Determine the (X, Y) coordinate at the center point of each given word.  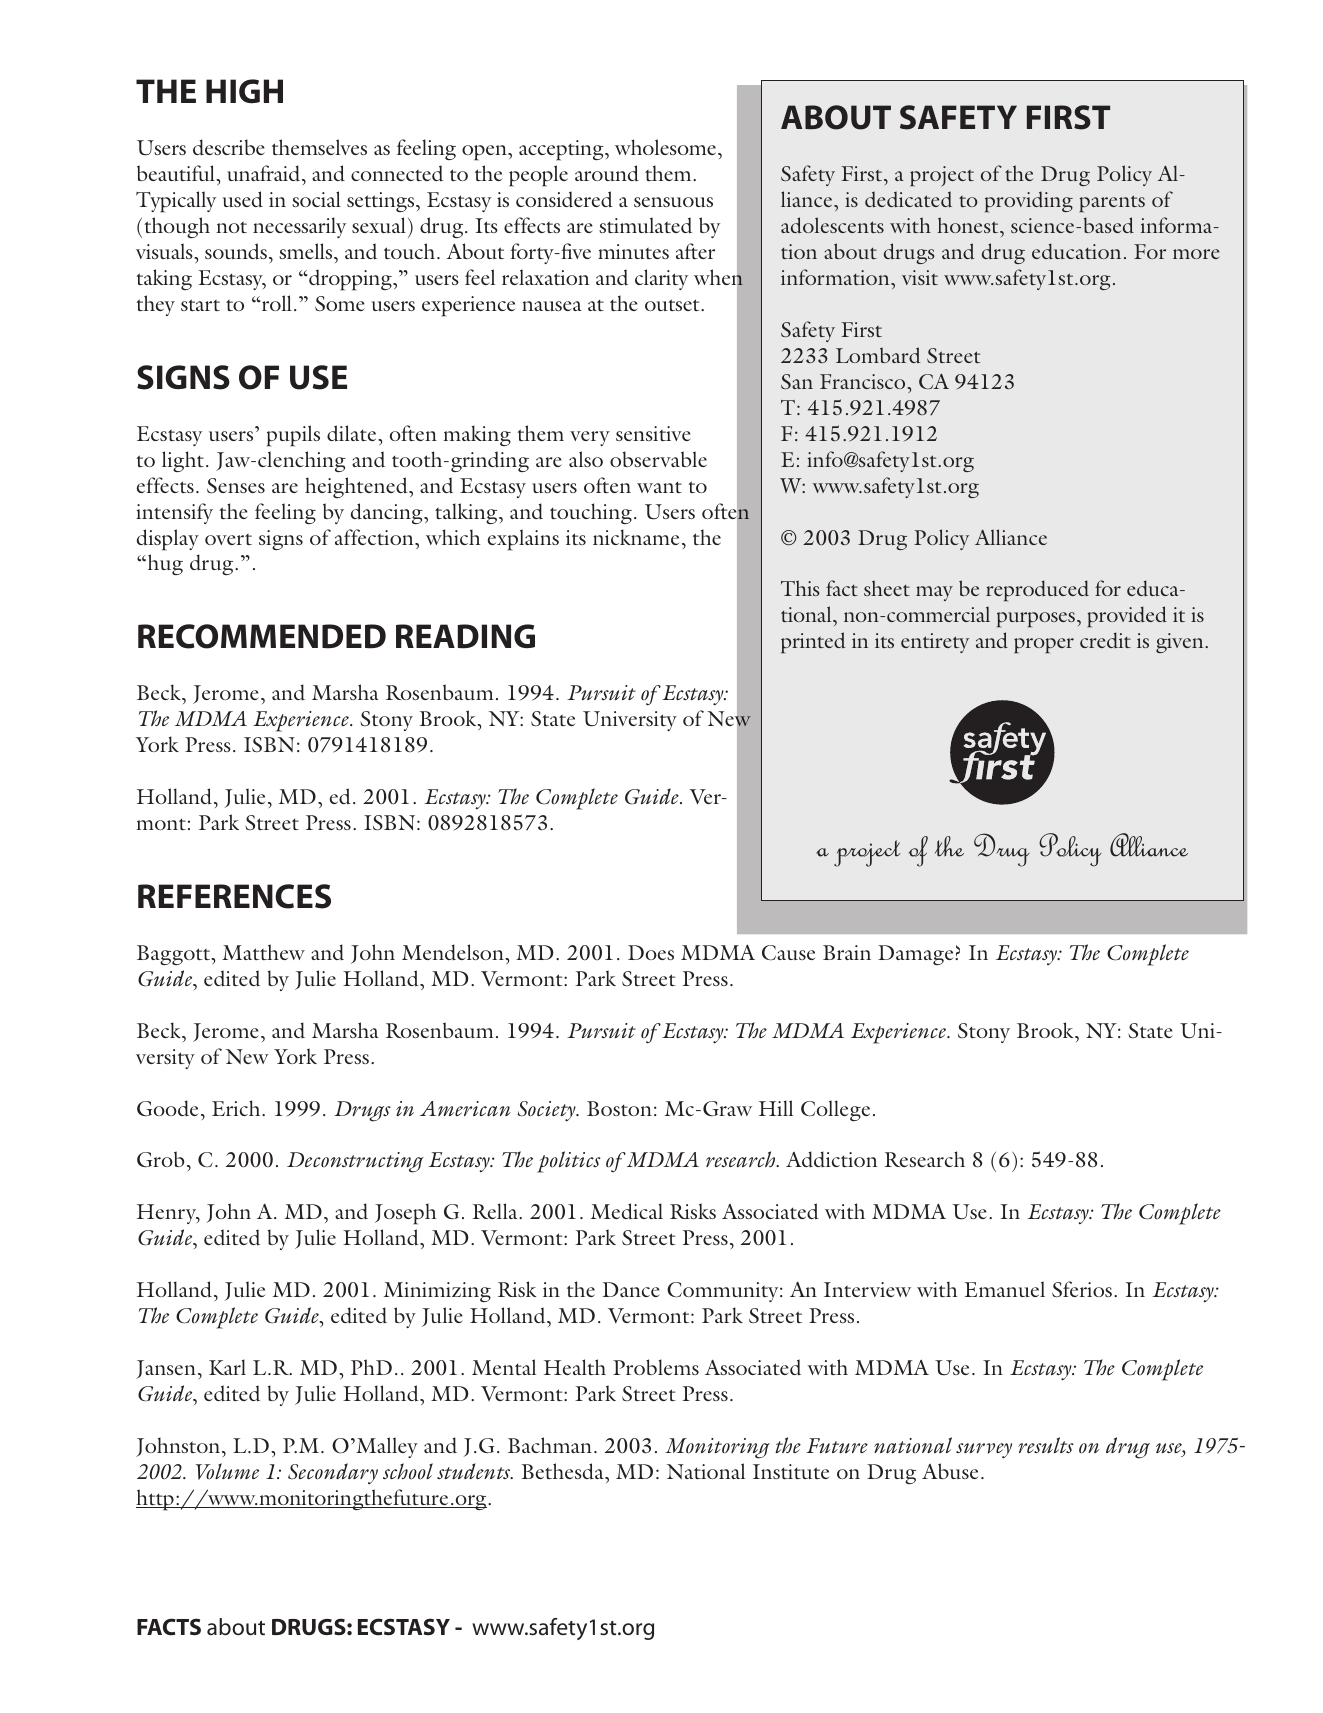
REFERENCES (234, 896)
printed (813, 642)
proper (1044, 645)
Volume (227, 1471)
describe (229, 147)
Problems (656, 1367)
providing (1029, 201)
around (607, 173)
